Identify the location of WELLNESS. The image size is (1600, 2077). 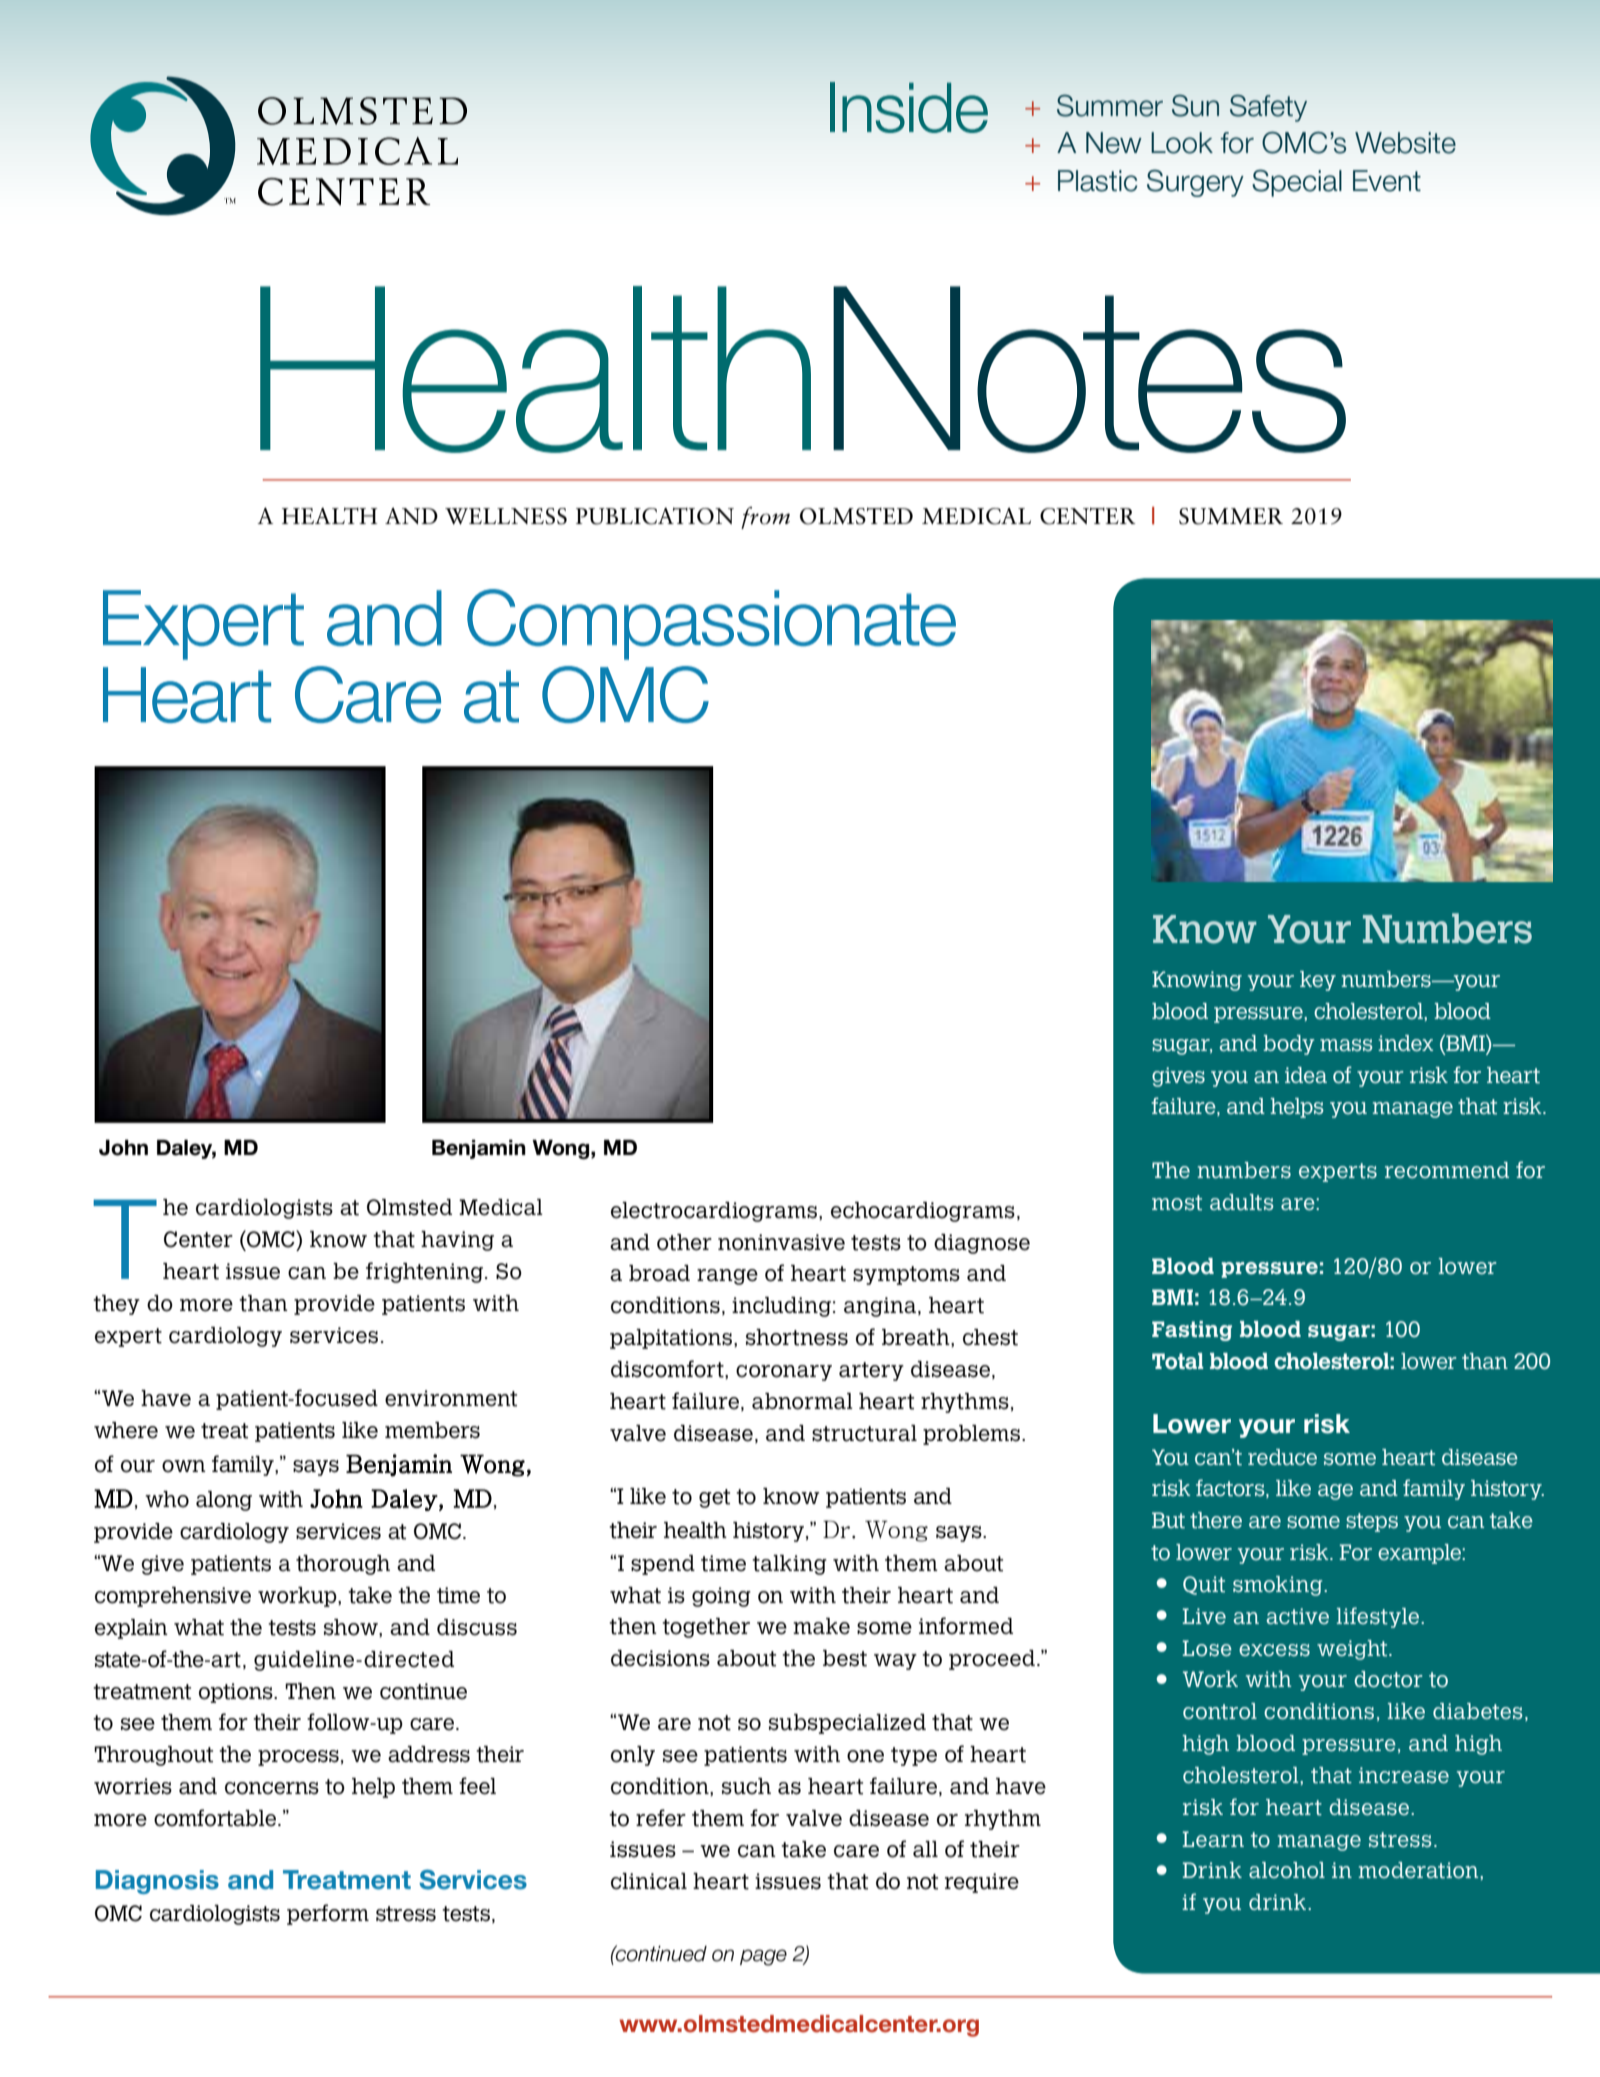
(506, 516).
